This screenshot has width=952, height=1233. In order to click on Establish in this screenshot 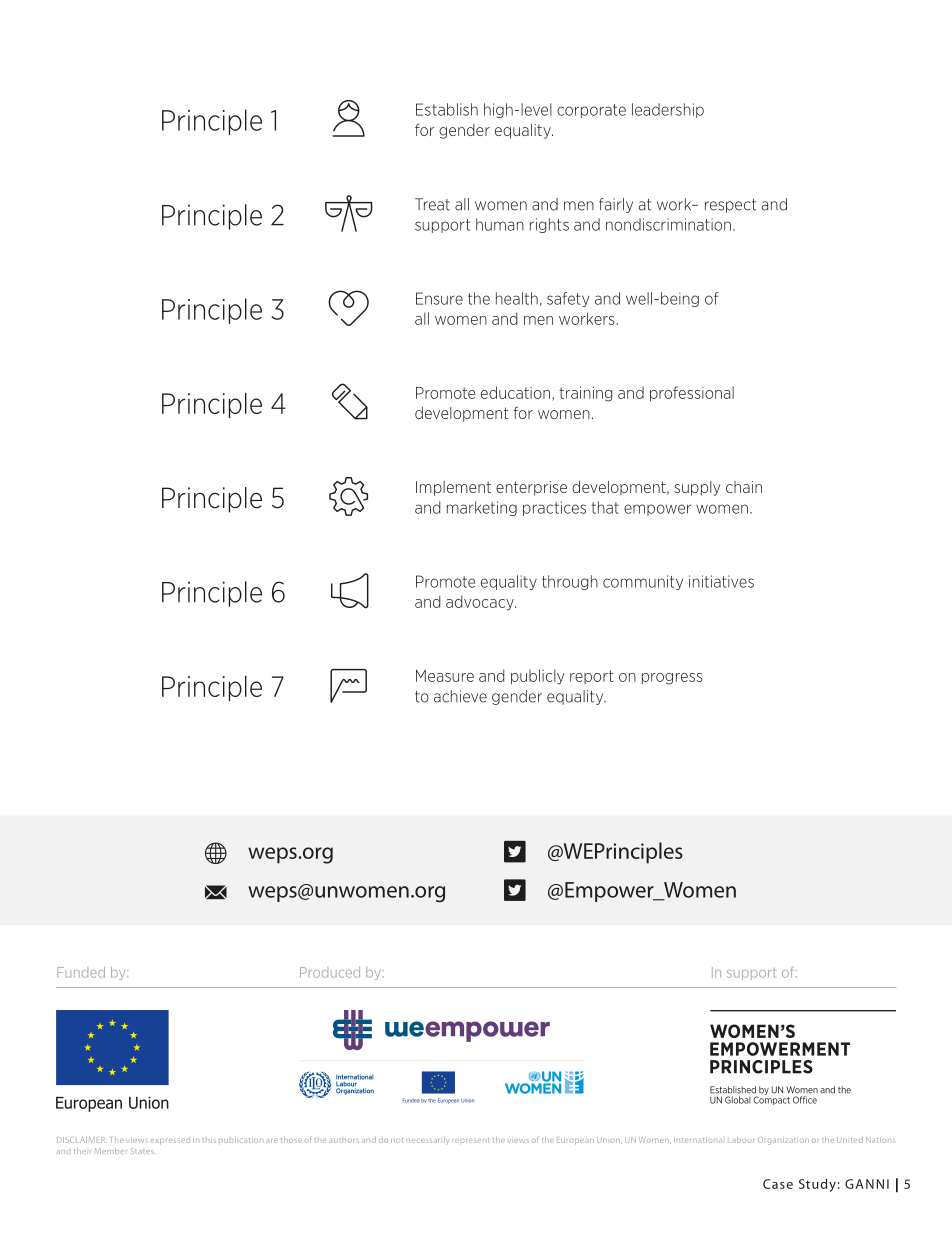, I will do `click(447, 109)`.
